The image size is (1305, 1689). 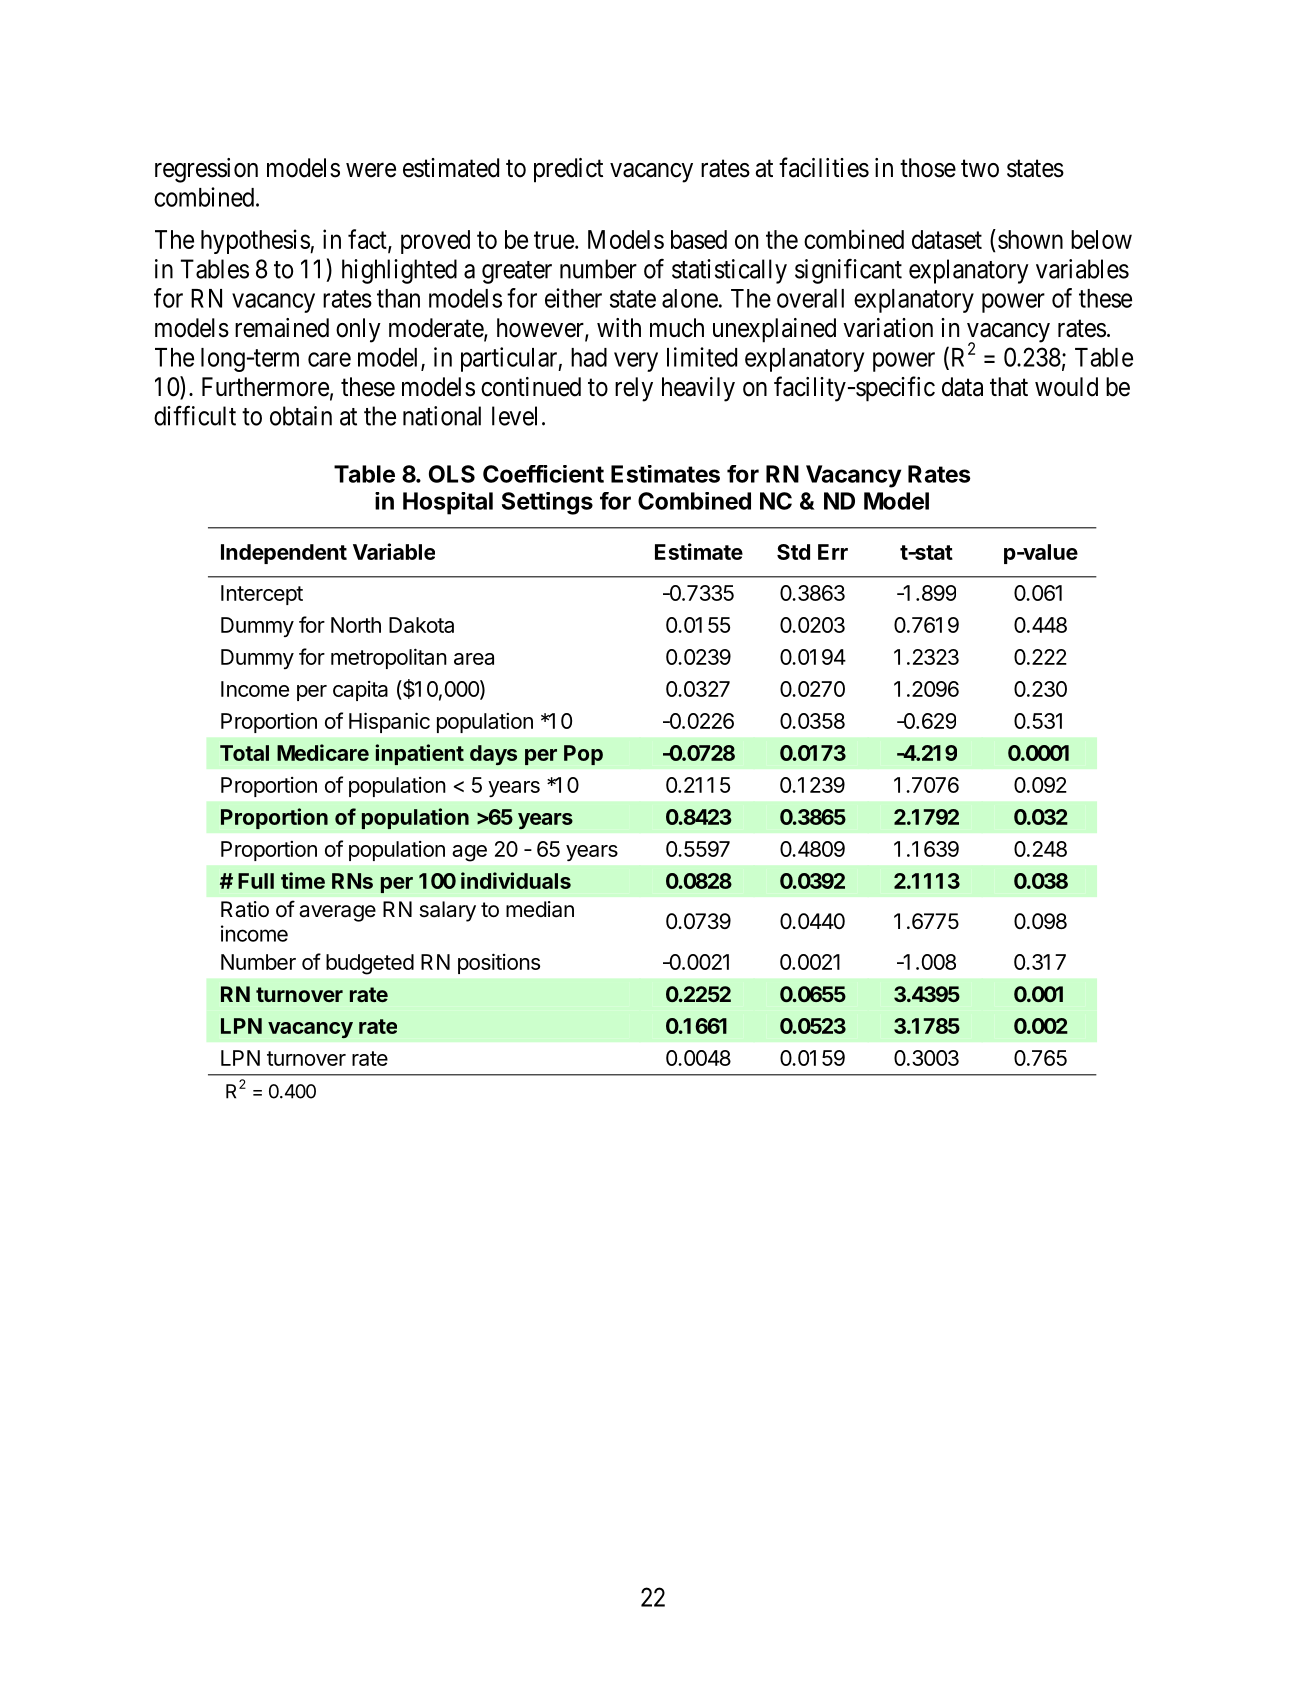 I want to click on median, so click(x=540, y=909).
